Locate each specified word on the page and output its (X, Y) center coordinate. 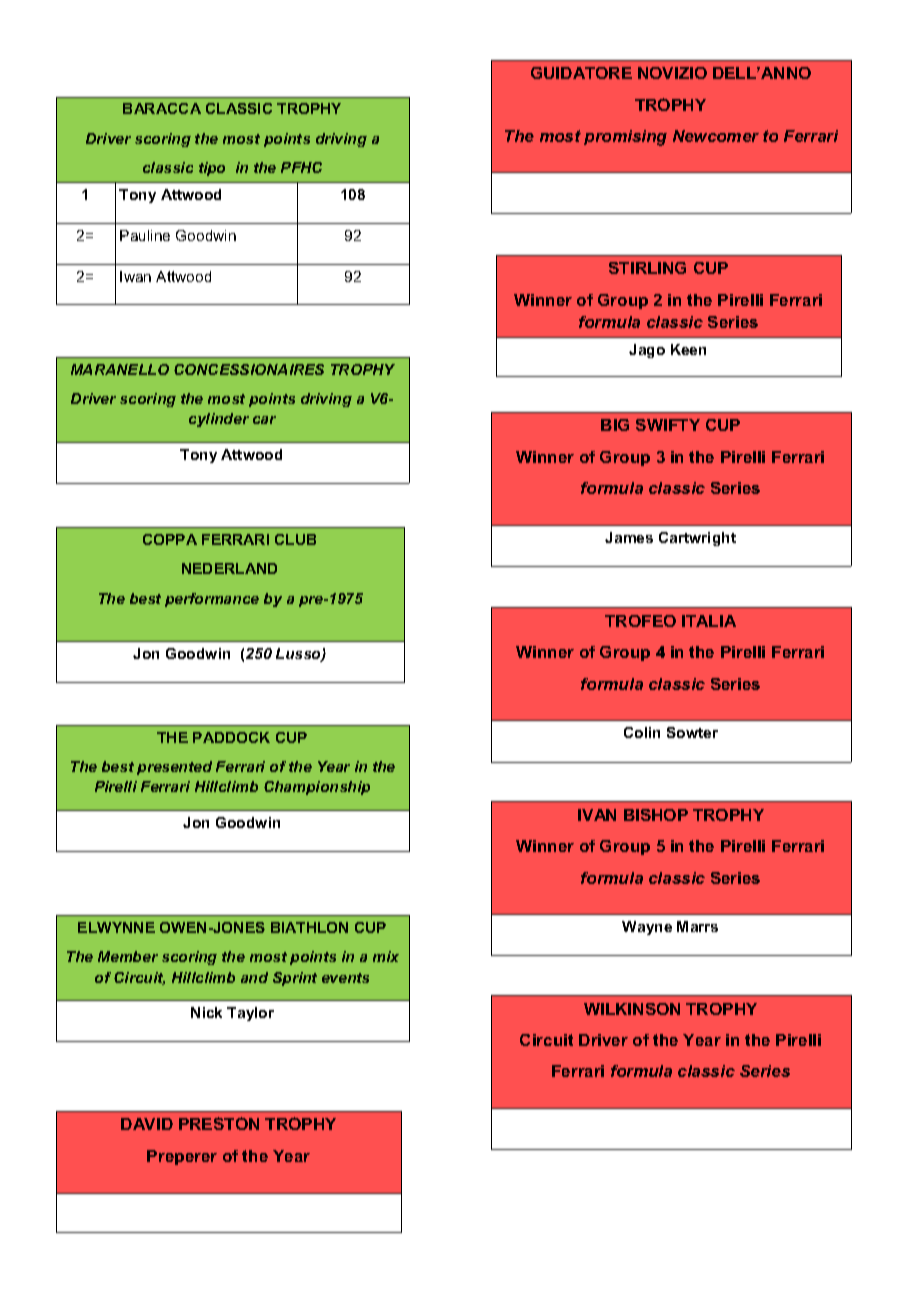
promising (625, 138)
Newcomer (716, 136)
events (345, 978)
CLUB (295, 539)
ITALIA (709, 621)
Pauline (145, 235)
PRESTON (219, 1123)
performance (212, 600)
